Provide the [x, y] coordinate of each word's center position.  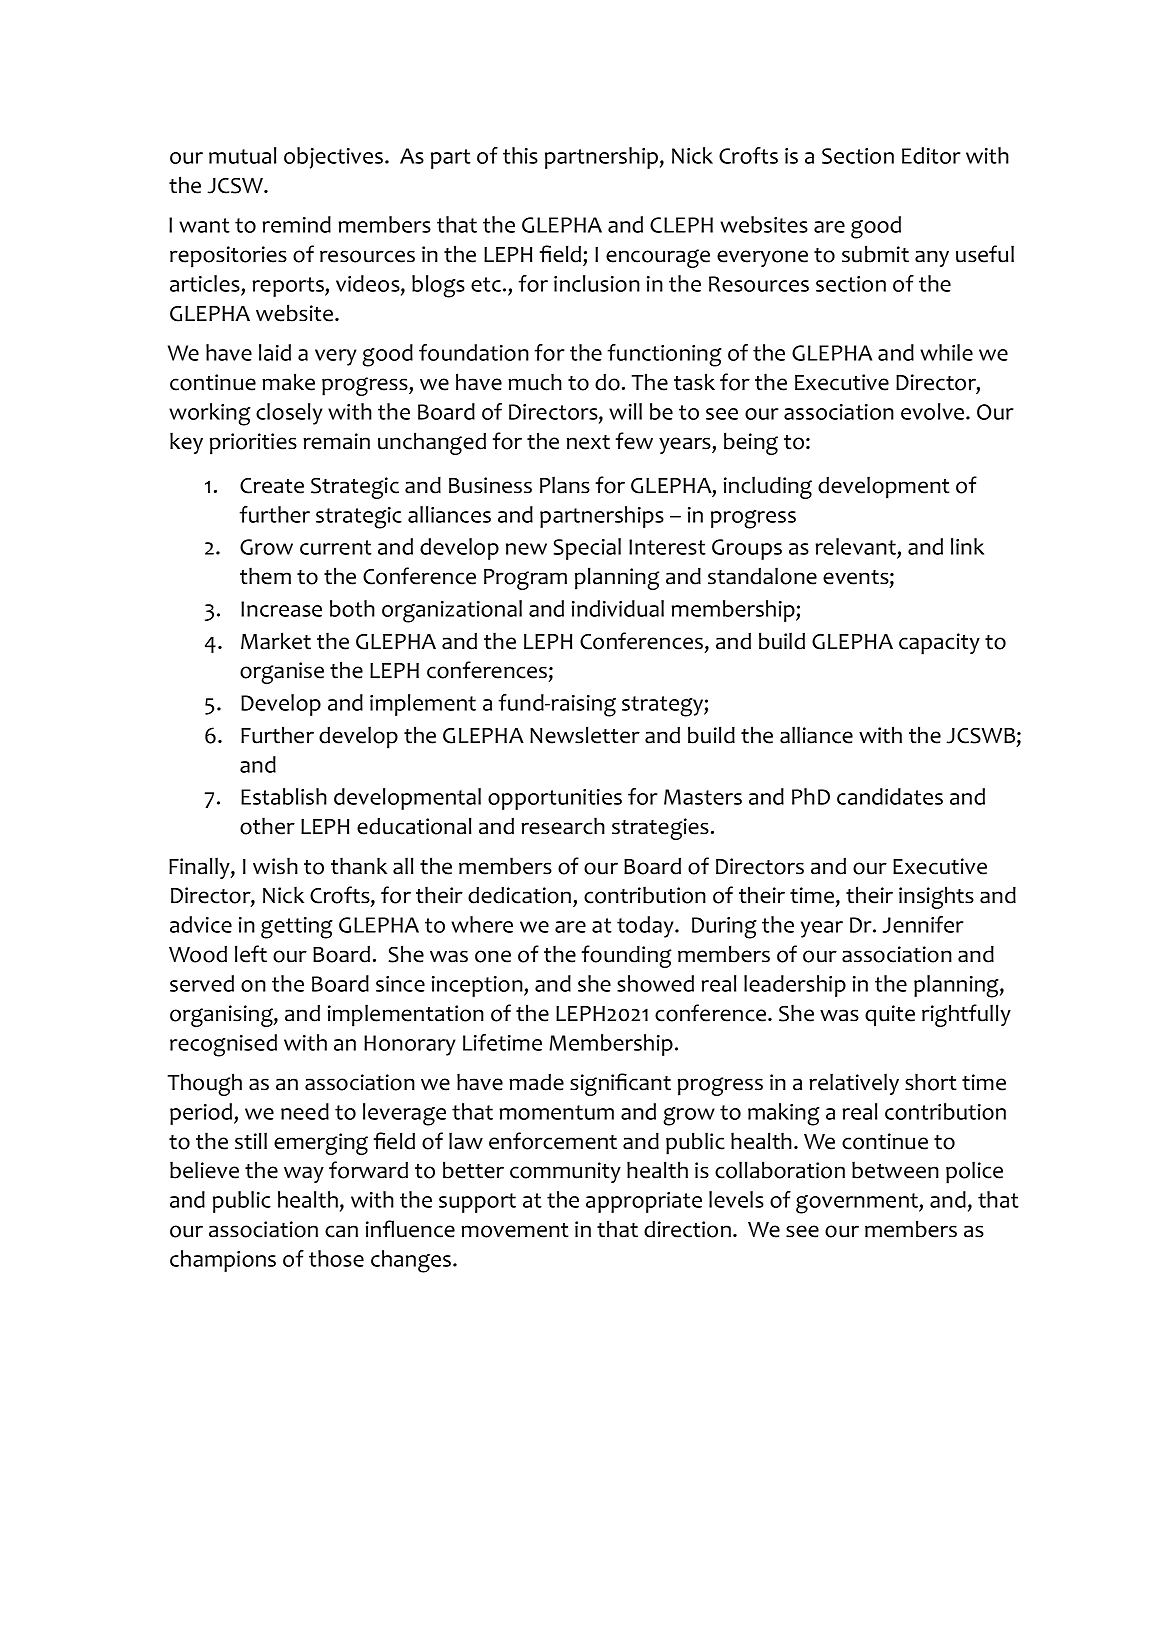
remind [296, 224]
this [520, 155]
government [858, 1203]
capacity [939, 644]
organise [282, 673]
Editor [931, 155]
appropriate [644, 1202]
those [336, 1258]
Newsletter [585, 735]
